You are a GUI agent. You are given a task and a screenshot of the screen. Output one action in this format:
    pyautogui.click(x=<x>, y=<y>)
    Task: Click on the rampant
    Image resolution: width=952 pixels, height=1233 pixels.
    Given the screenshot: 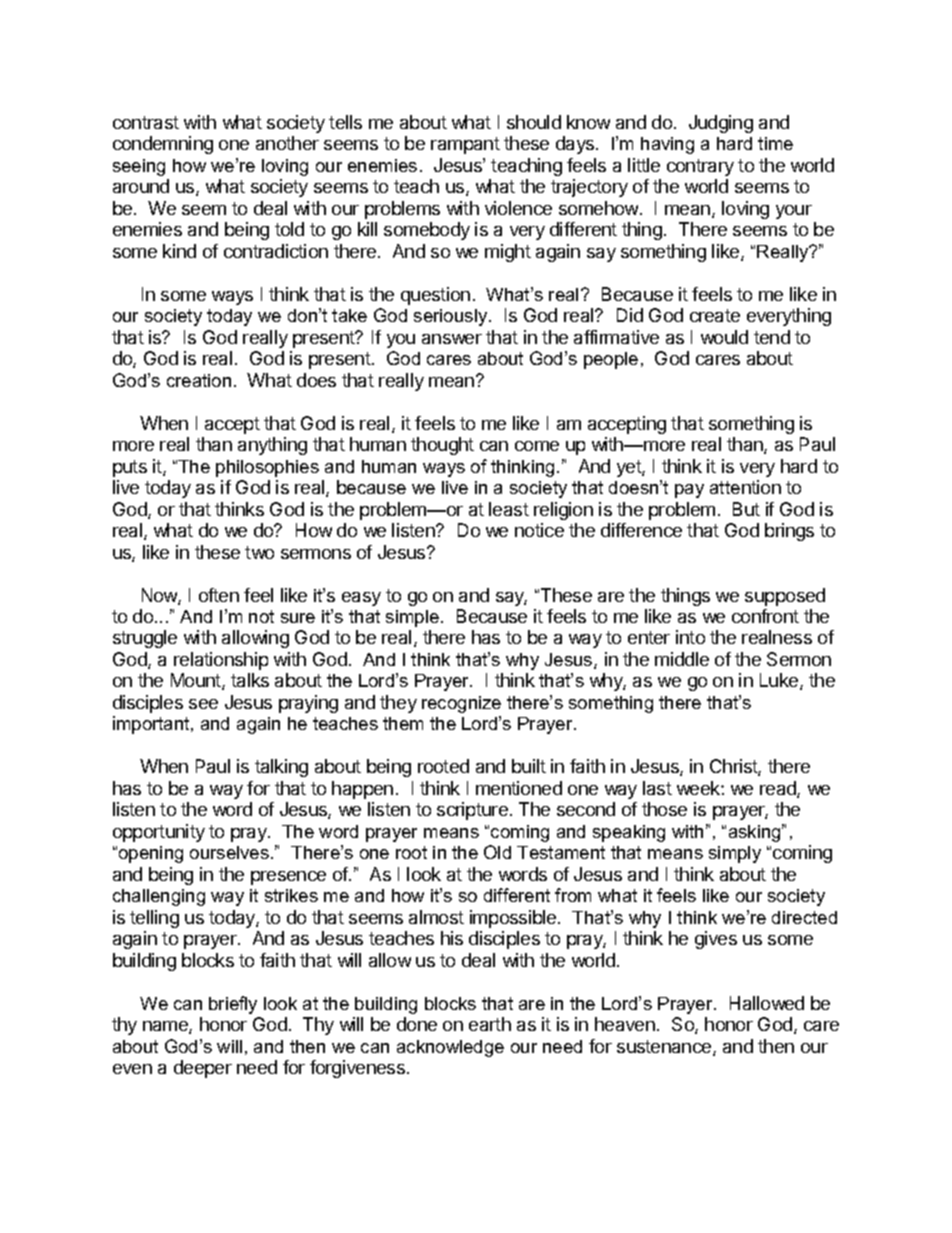 What is the action you would take?
    pyautogui.click(x=465, y=145)
